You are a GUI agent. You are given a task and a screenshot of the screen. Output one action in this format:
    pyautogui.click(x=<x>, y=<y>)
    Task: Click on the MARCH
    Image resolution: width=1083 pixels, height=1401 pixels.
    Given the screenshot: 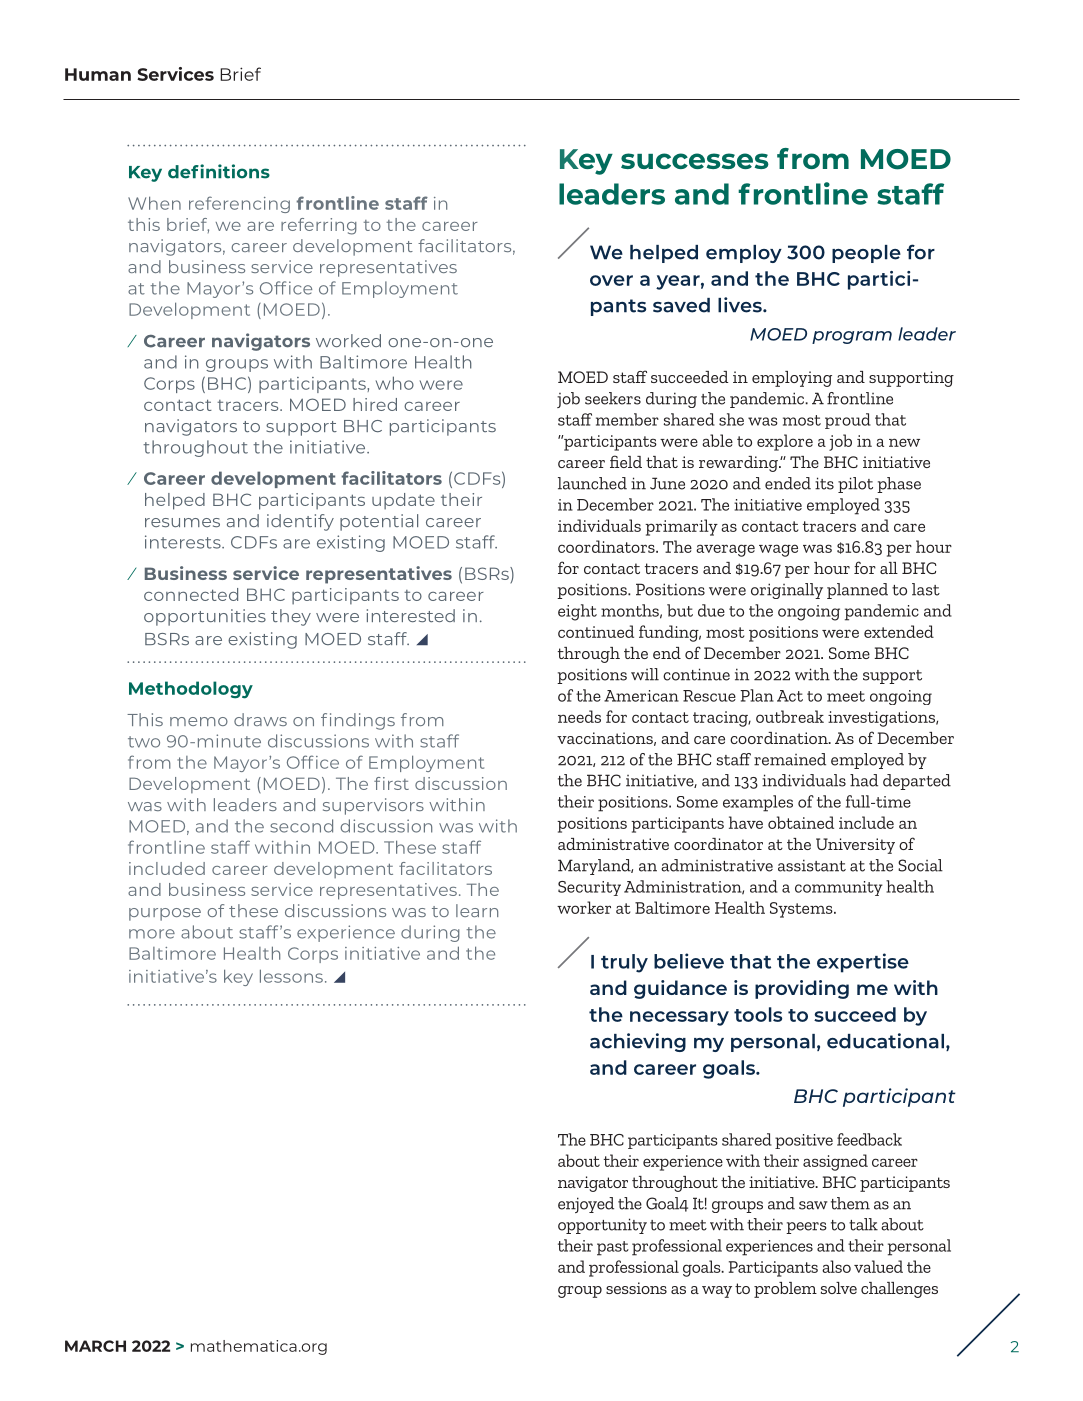 What is the action you would take?
    pyautogui.click(x=95, y=1346)
